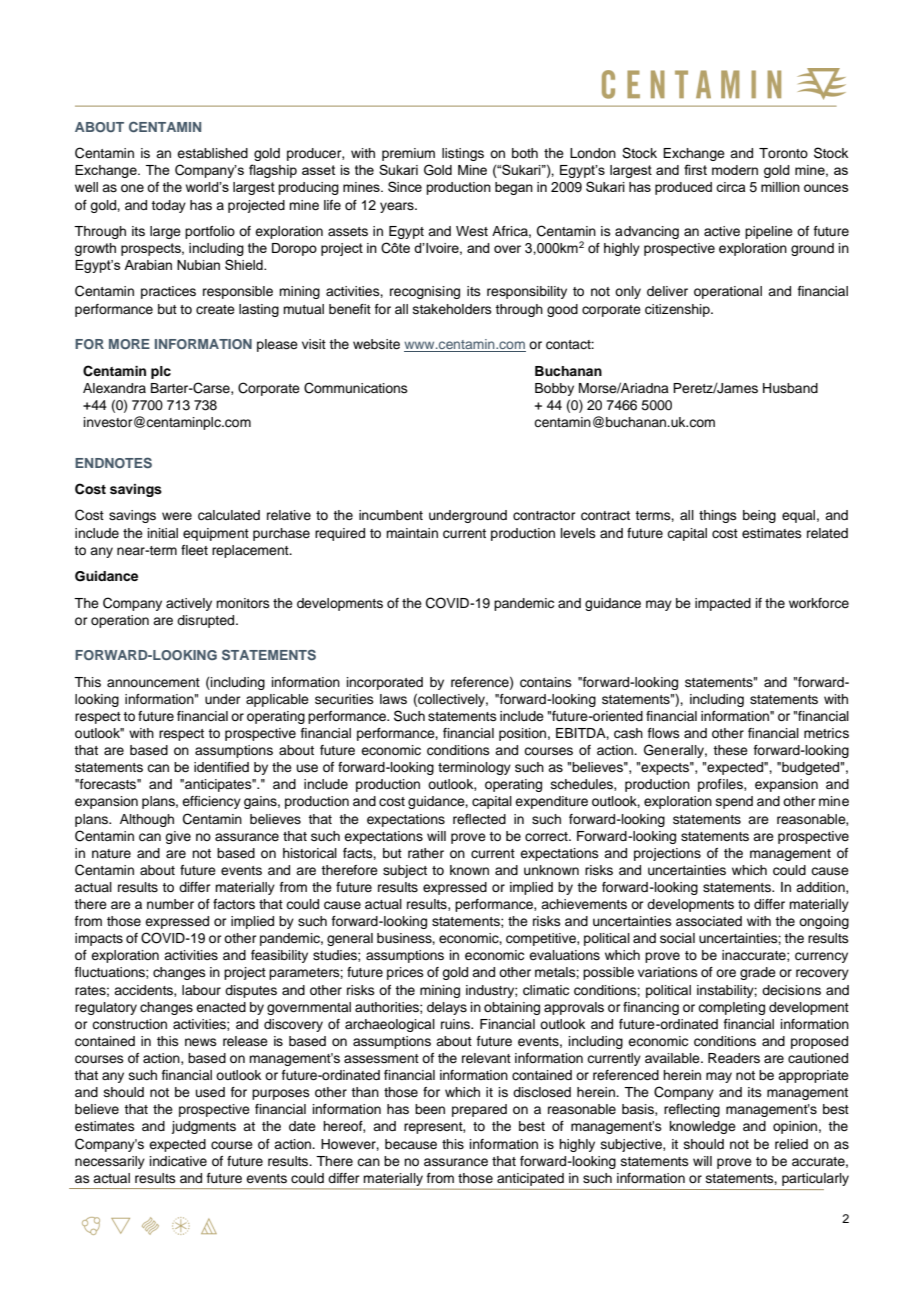 This image has width=924, height=1309. I want to click on announcement, so click(153, 683).
